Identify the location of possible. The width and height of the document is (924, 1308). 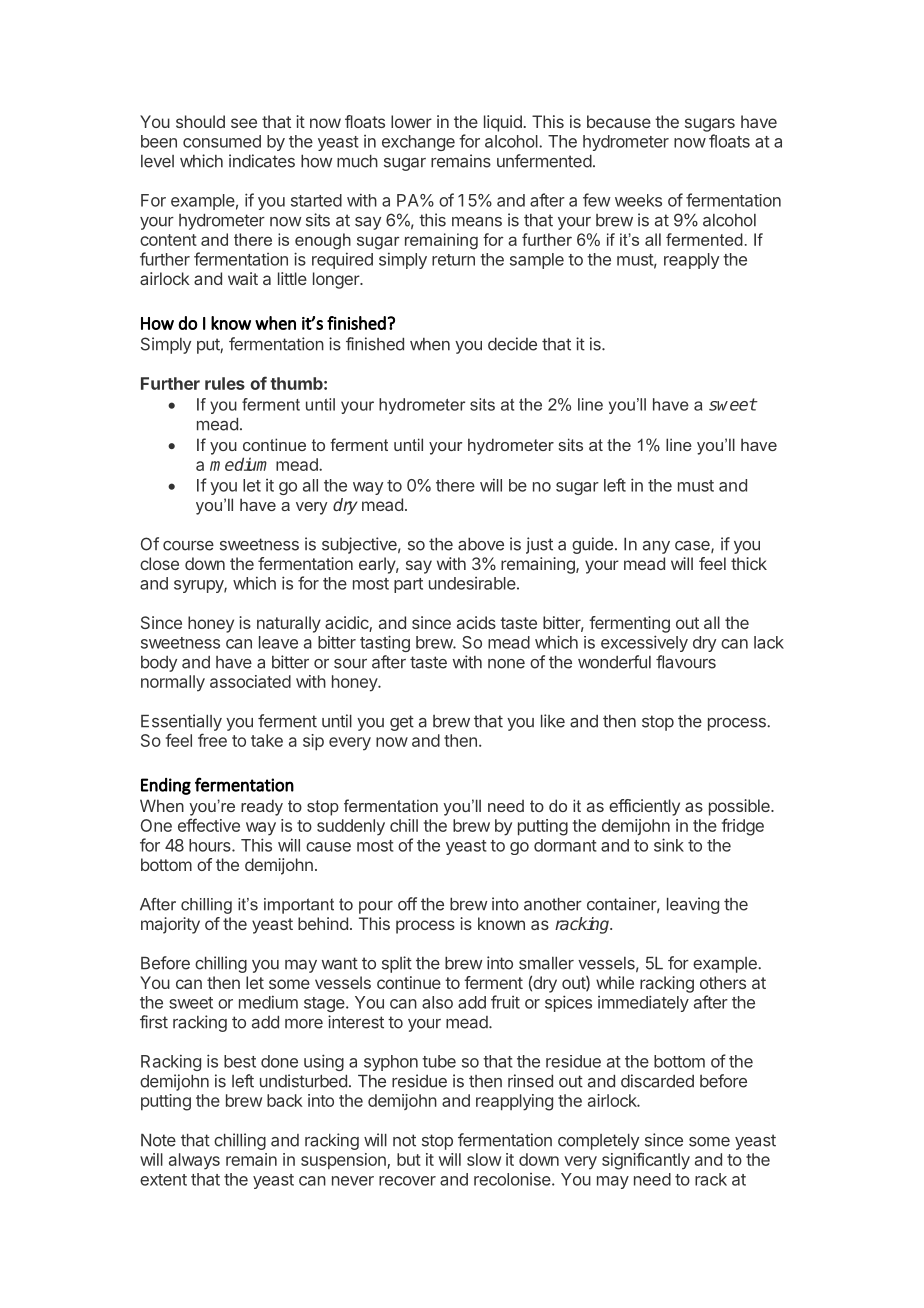
(740, 807).
